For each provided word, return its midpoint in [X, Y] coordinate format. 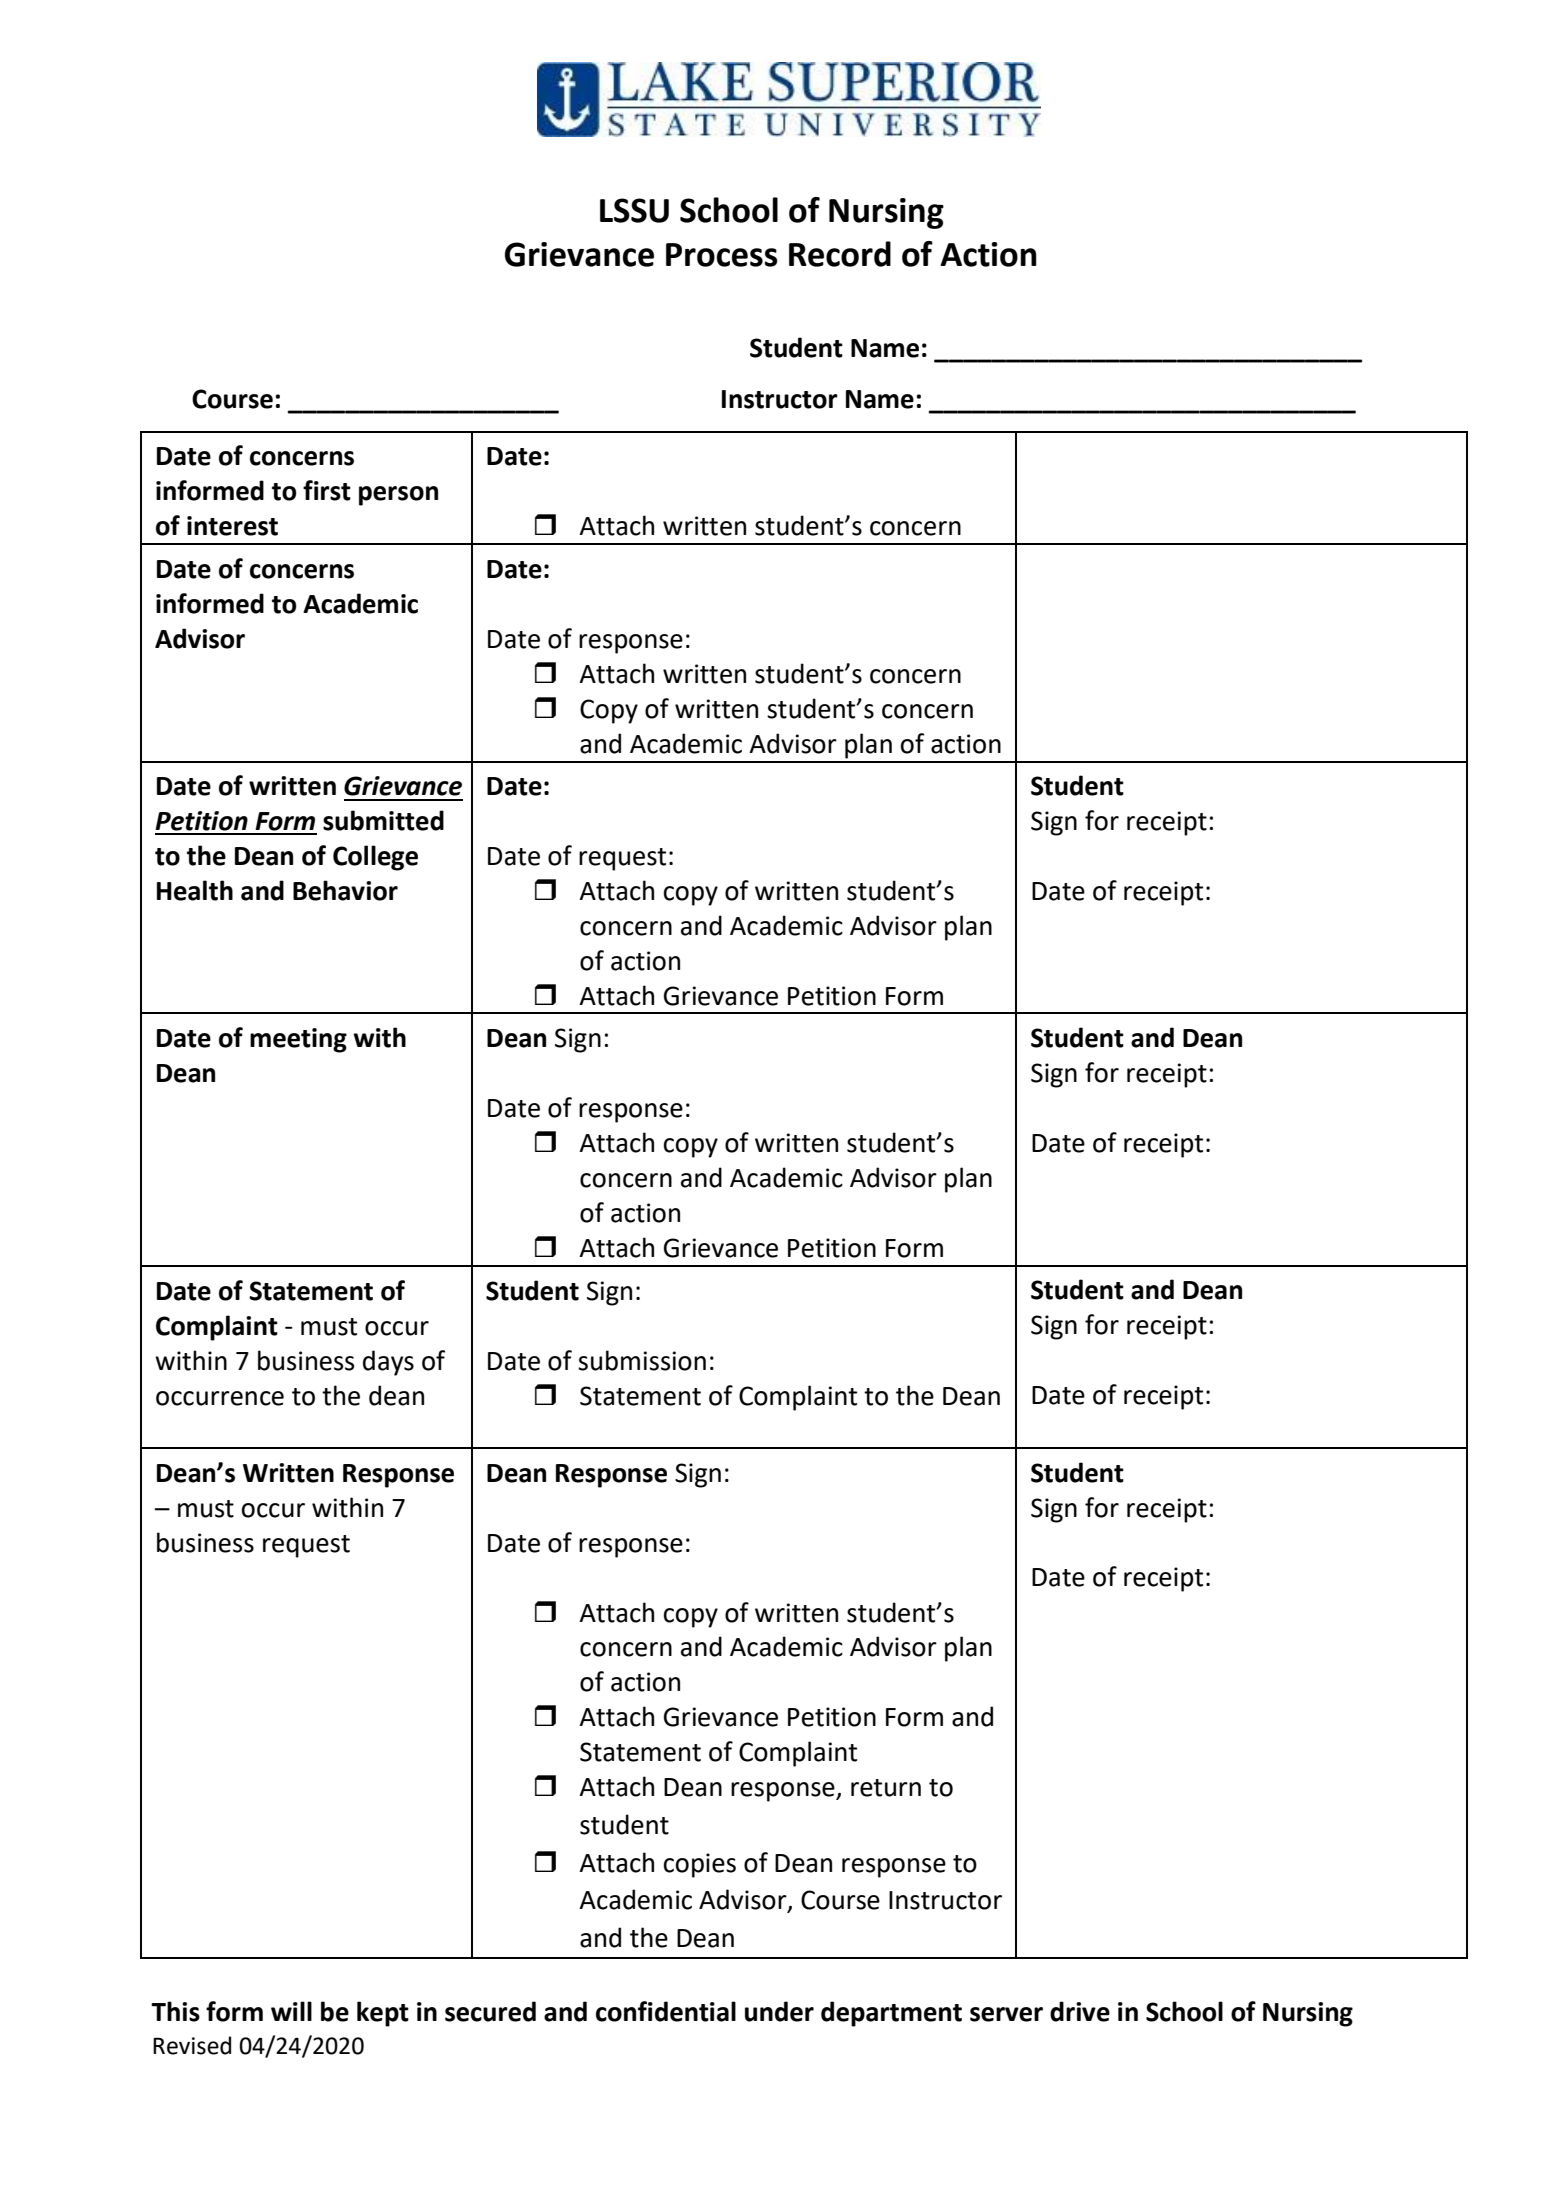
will [291, 2011]
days [388, 1363]
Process [722, 255]
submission [642, 1360]
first [327, 490]
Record [840, 254]
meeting [298, 1040]
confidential [666, 2011]
